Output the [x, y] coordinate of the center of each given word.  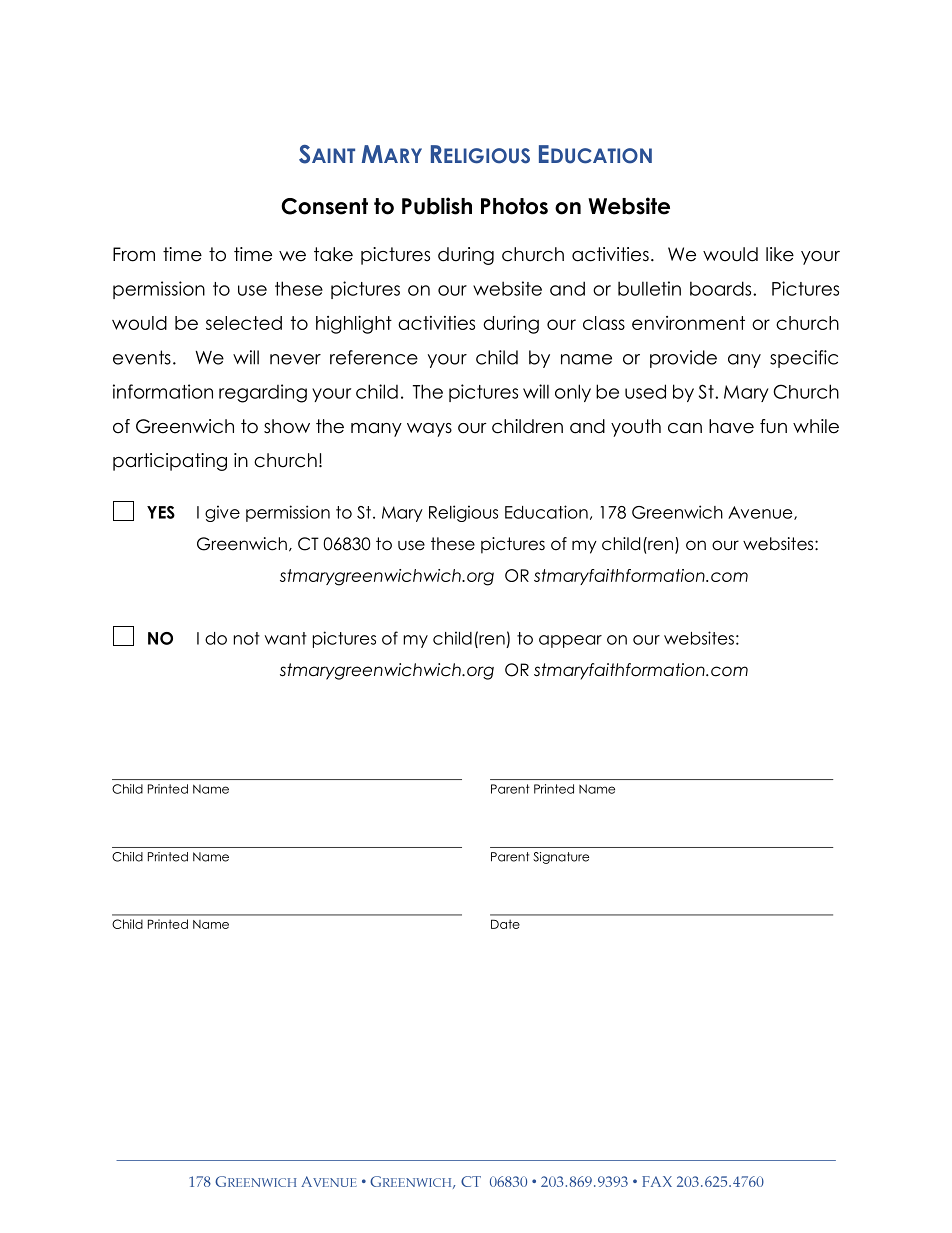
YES [161, 512]
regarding [263, 393]
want [286, 638]
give [222, 513]
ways [429, 430]
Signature [561, 858]
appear [570, 641]
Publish [437, 206]
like [780, 254]
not [247, 638]
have [731, 426]
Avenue [761, 513]
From [134, 254]
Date [505, 924]
